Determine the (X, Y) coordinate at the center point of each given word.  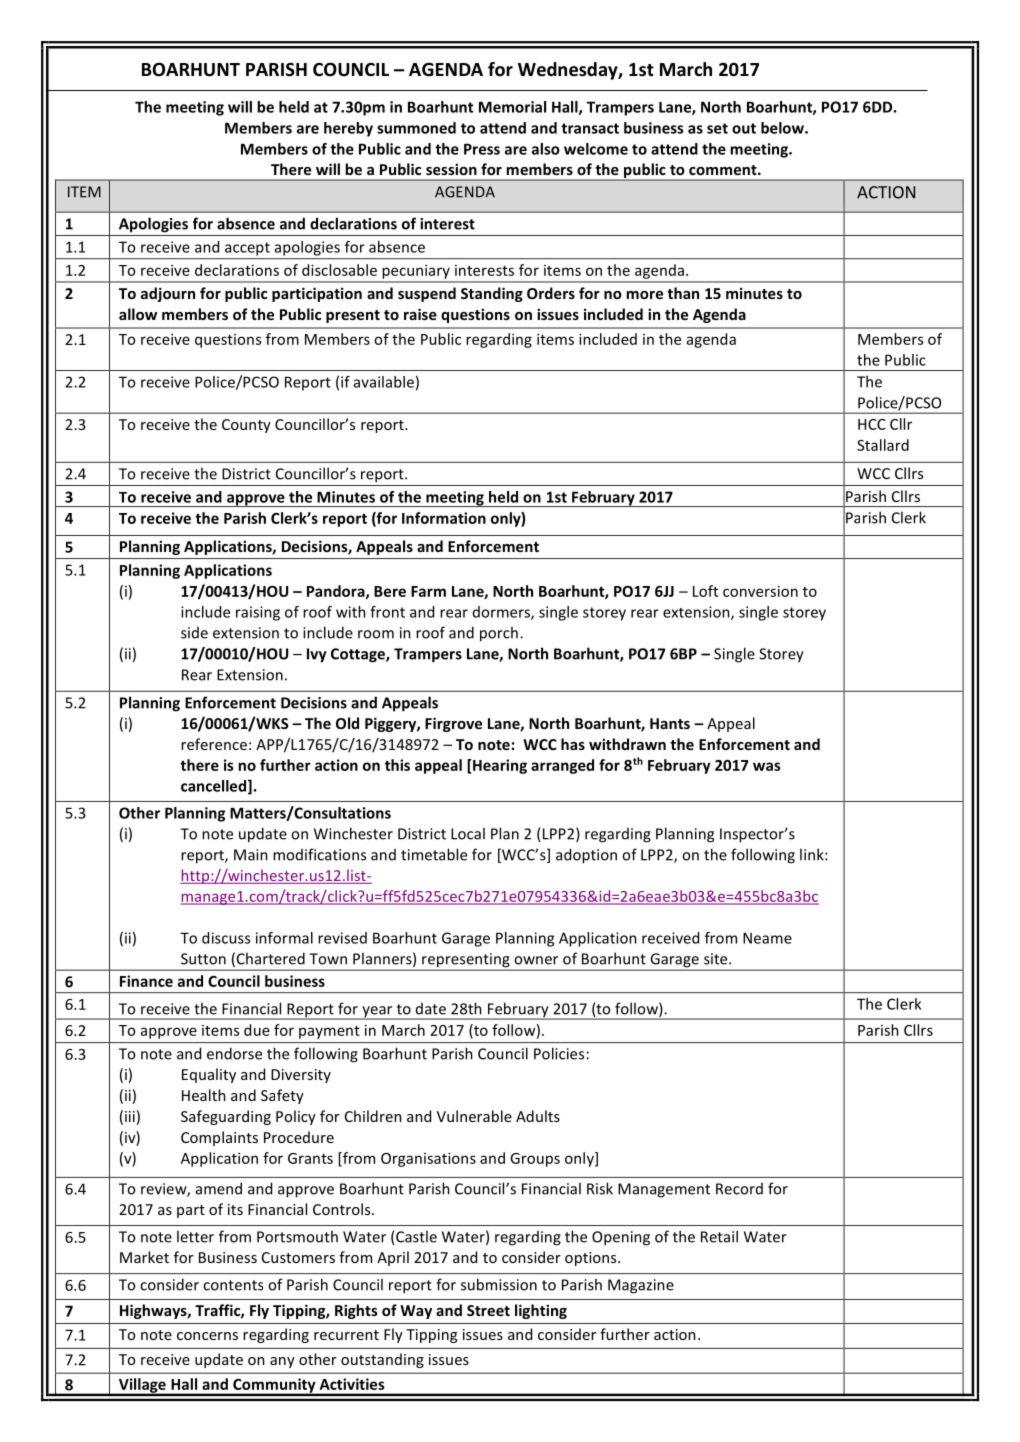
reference (214, 744)
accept (247, 249)
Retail (719, 1236)
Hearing (499, 766)
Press (482, 149)
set (717, 128)
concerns (207, 1336)
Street (488, 1310)
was (767, 766)
